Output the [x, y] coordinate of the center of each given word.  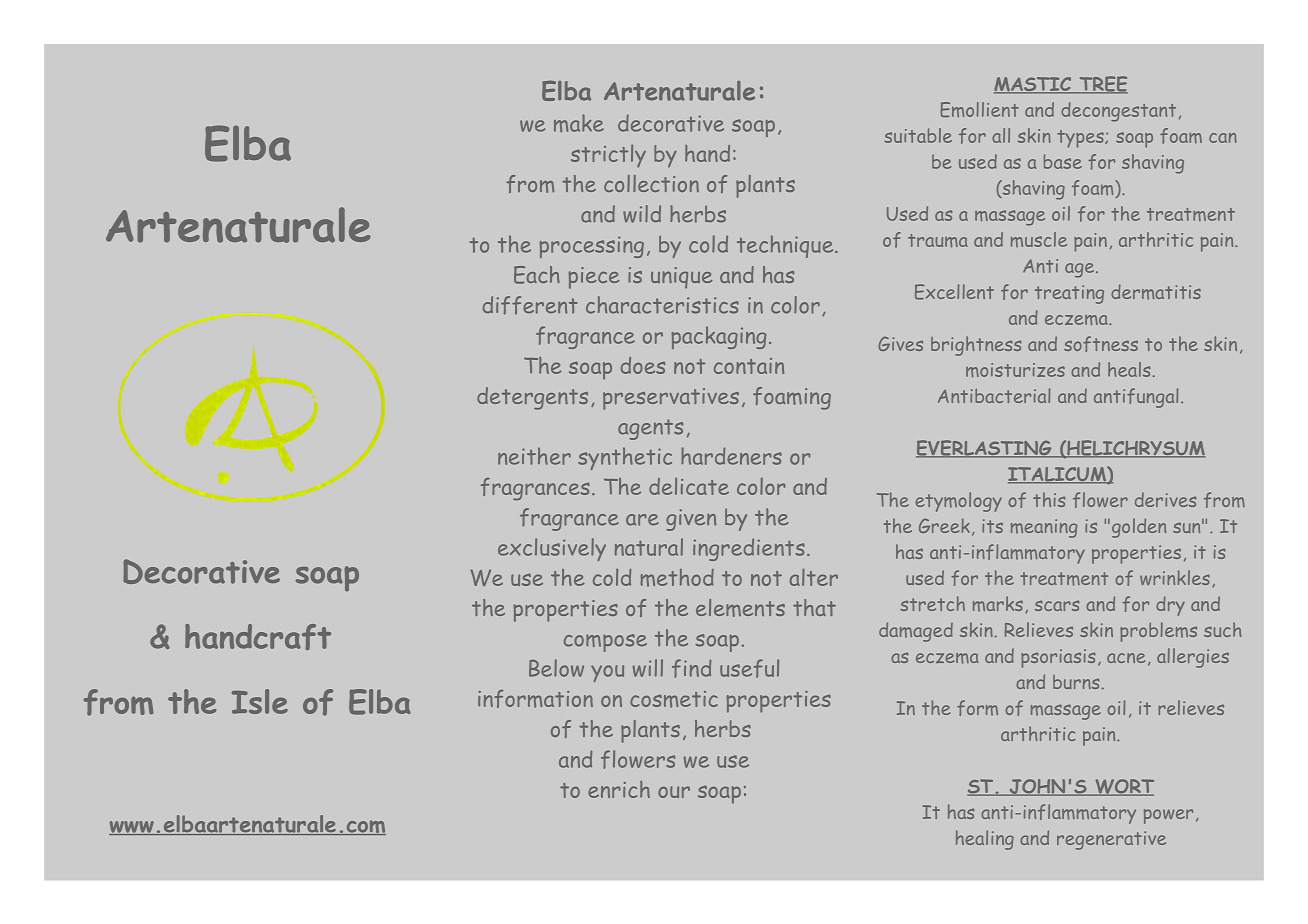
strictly [608, 156]
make [579, 123]
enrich [619, 789]
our [674, 792]
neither [534, 456]
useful [749, 668]
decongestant [1118, 112]
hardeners [731, 456]
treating [1069, 294]
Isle [260, 701]
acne [1126, 658]
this [1049, 499]
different [530, 305]
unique [681, 278]
